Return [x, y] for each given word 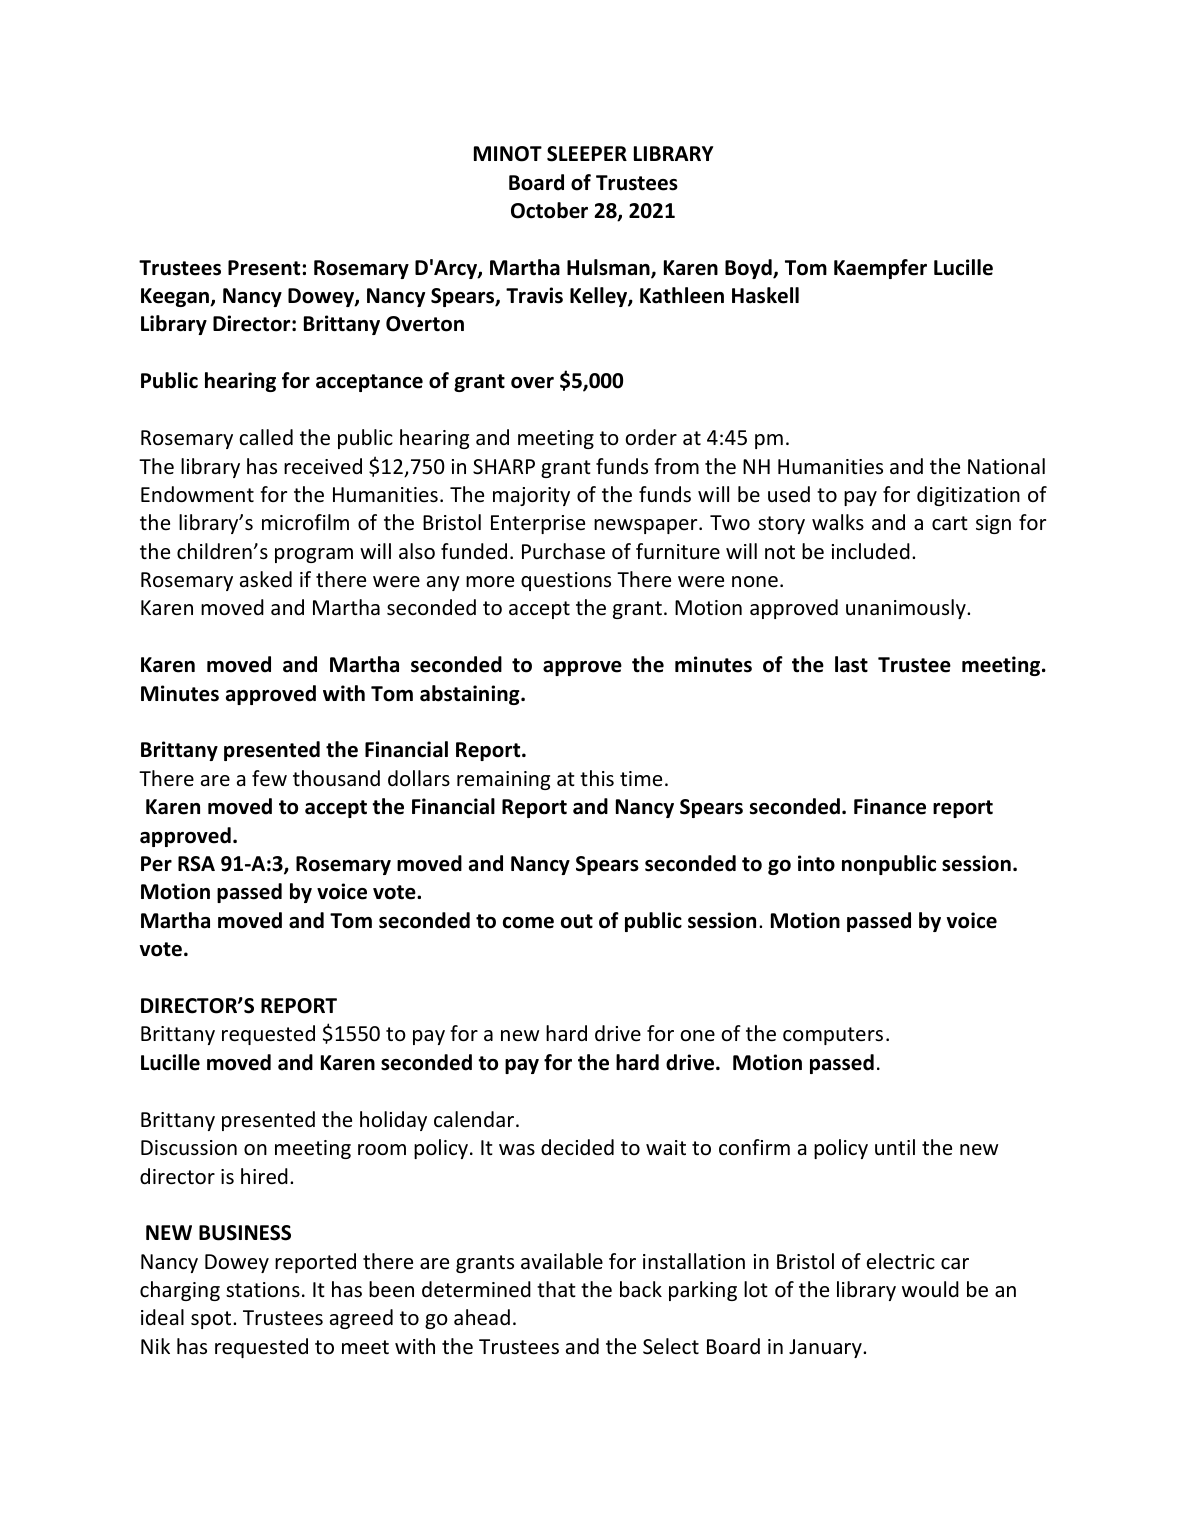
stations [263, 1290]
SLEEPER [587, 154]
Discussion [189, 1148]
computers [833, 1036]
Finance [890, 806]
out [577, 921]
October [549, 210]
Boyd [749, 269]
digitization [968, 496]
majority [531, 496]
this [597, 778]
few [269, 778]
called [266, 437]
